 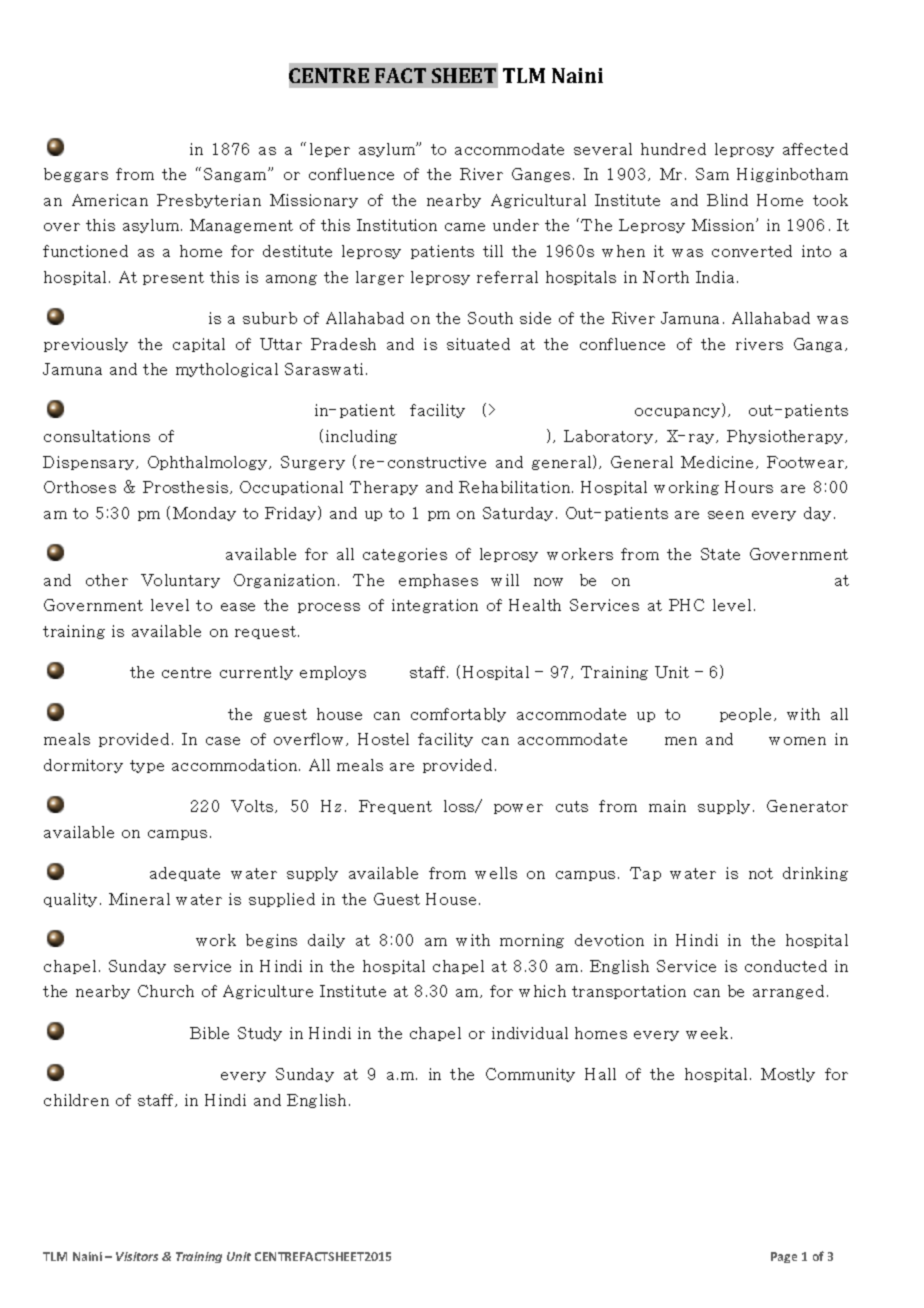 I want to click on people, so click(x=747, y=715).
